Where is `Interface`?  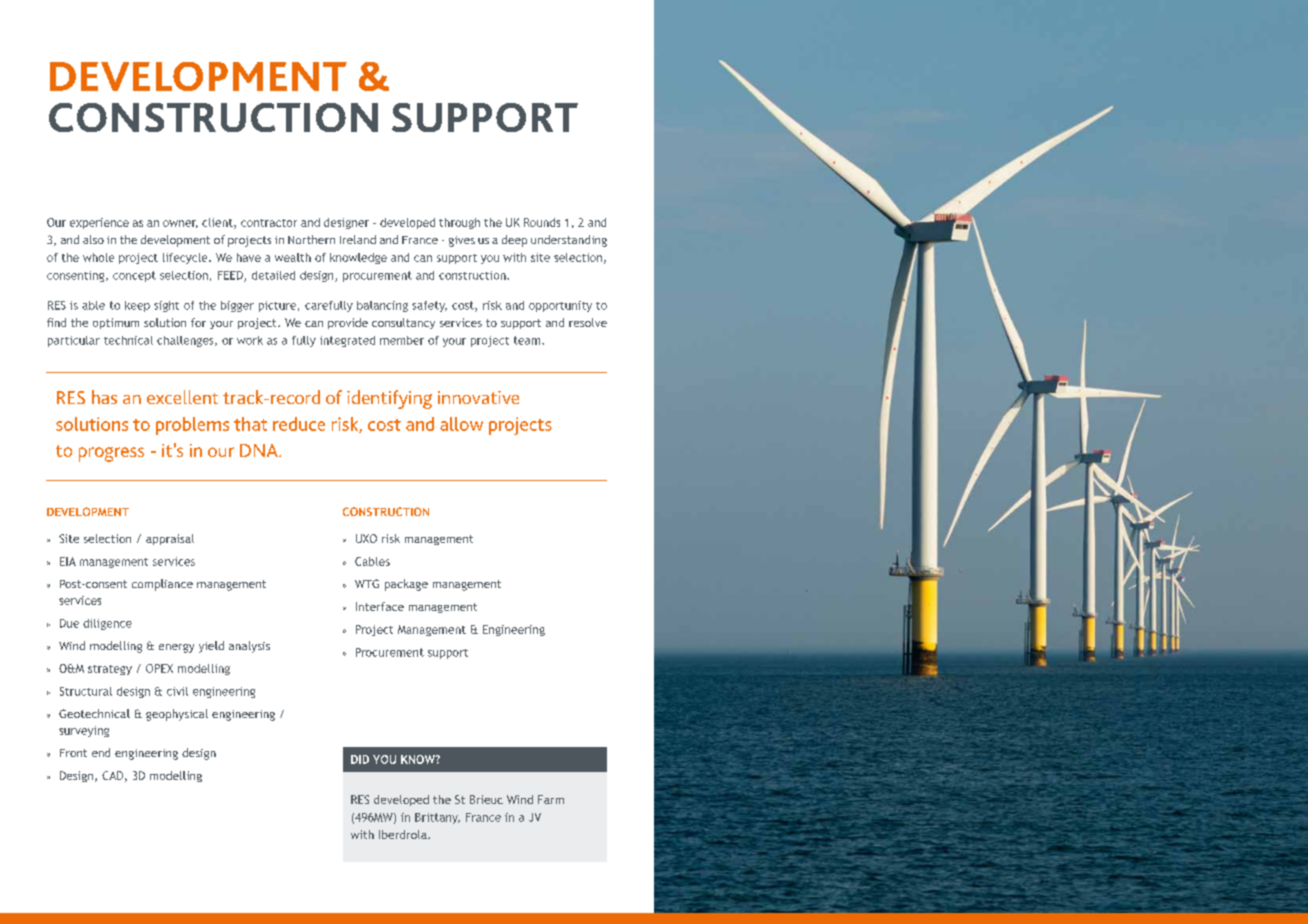 Interface is located at coordinates (380, 606).
